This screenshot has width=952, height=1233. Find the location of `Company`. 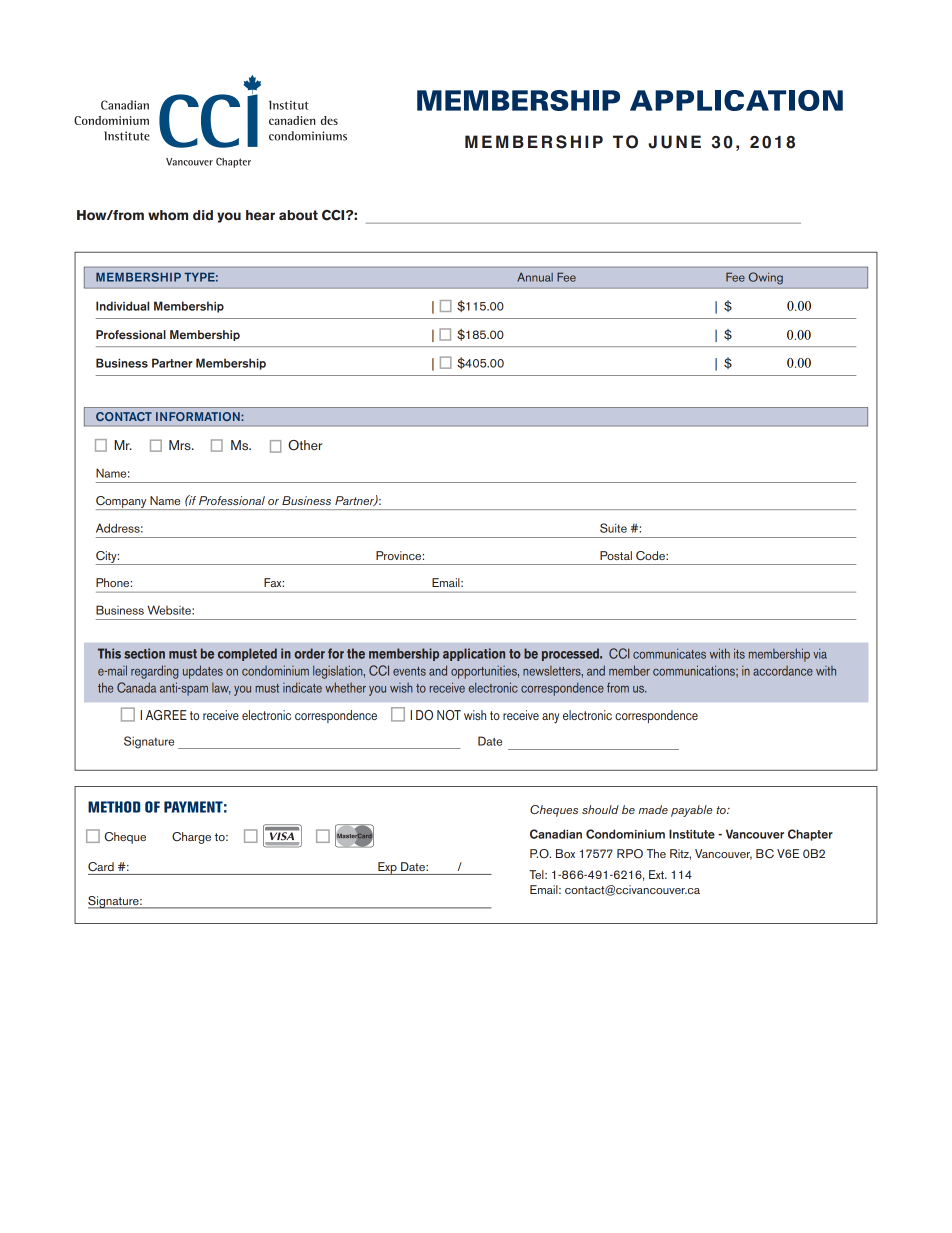

Company is located at coordinates (122, 503).
